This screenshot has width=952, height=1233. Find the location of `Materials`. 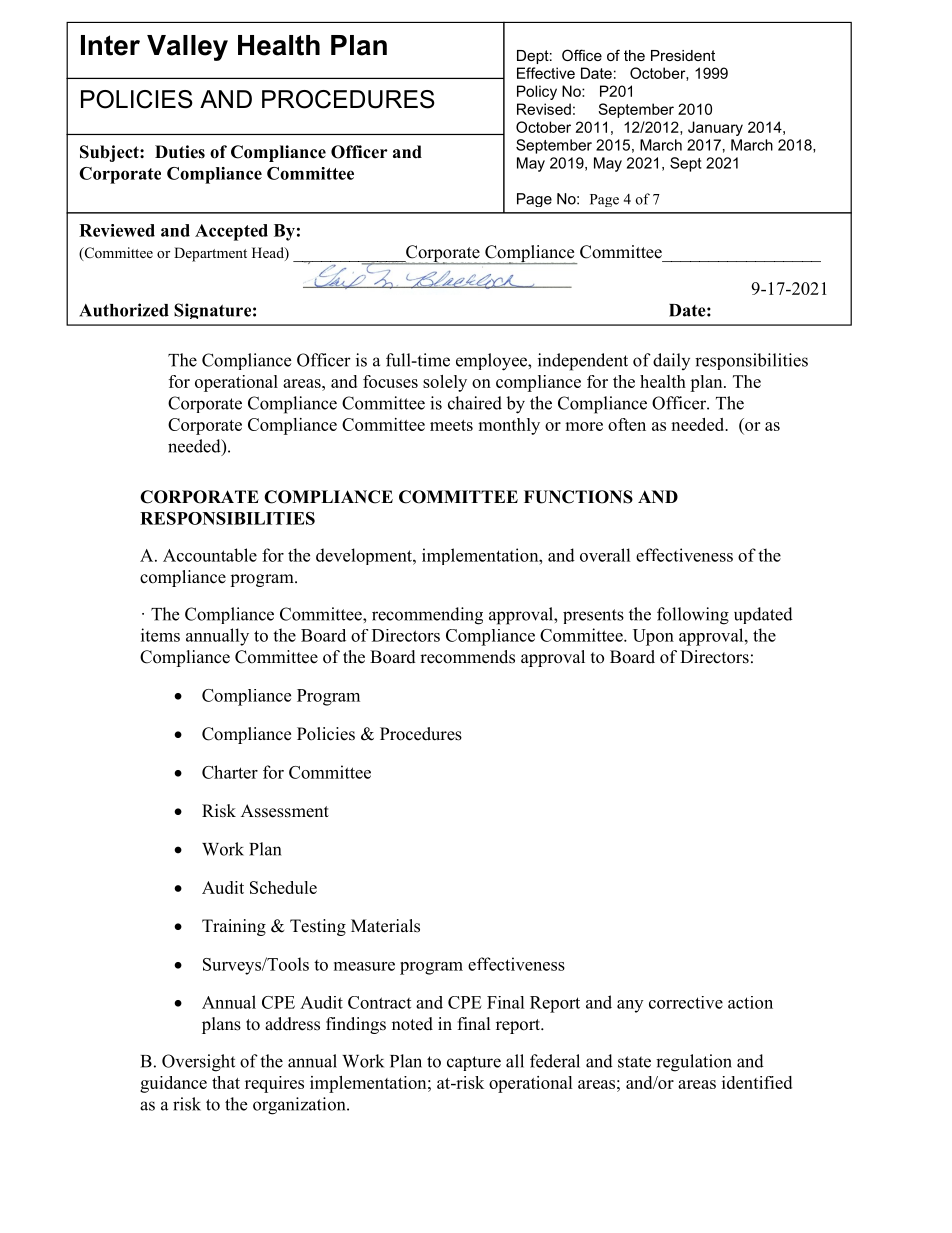

Materials is located at coordinates (385, 926).
